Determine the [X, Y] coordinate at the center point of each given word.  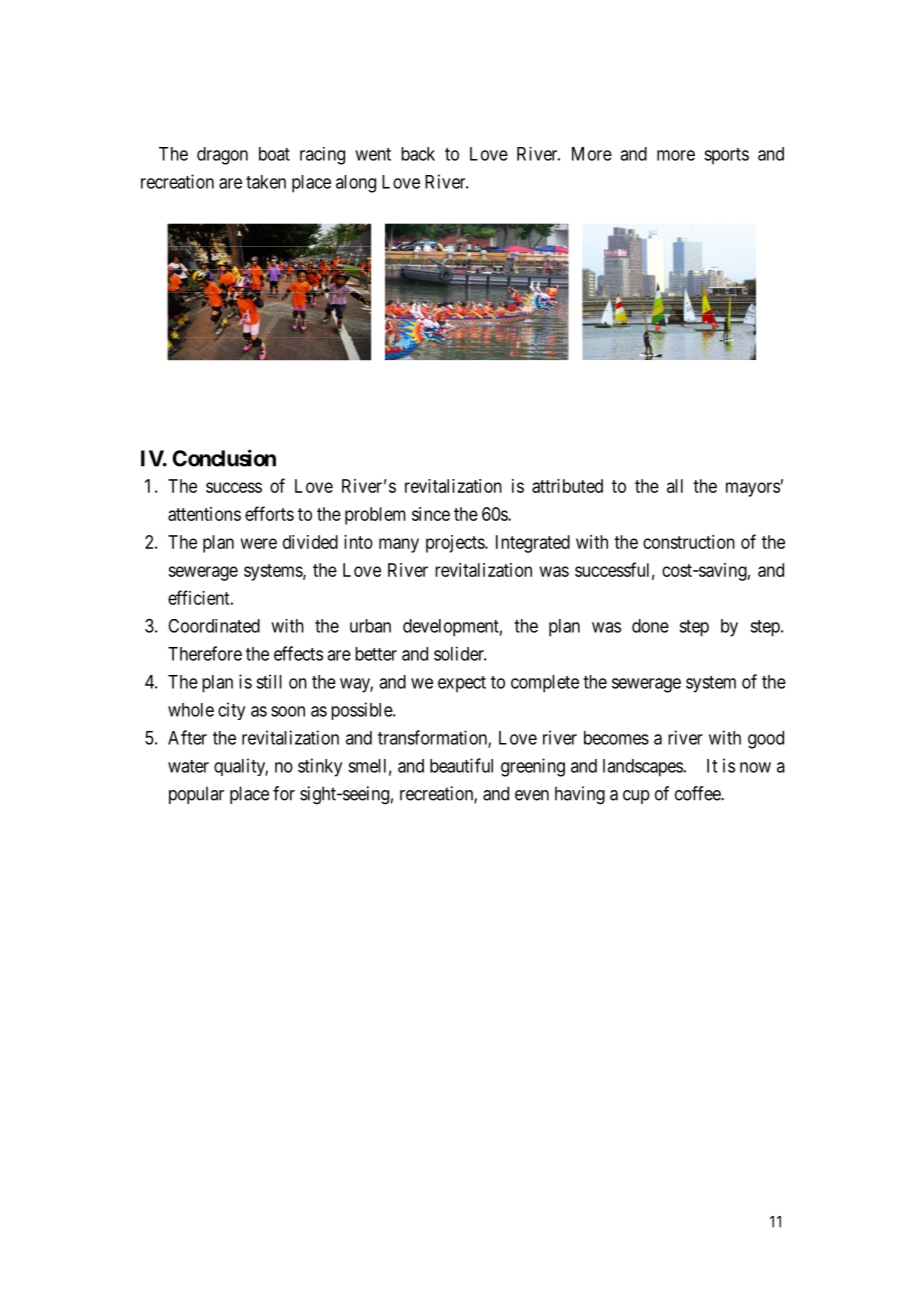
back [418, 154]
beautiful [461, 765]
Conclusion [224, 458]
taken [266, 182]
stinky [320, 767]
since [431, 514]
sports [726, 156]
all [675, 486]
